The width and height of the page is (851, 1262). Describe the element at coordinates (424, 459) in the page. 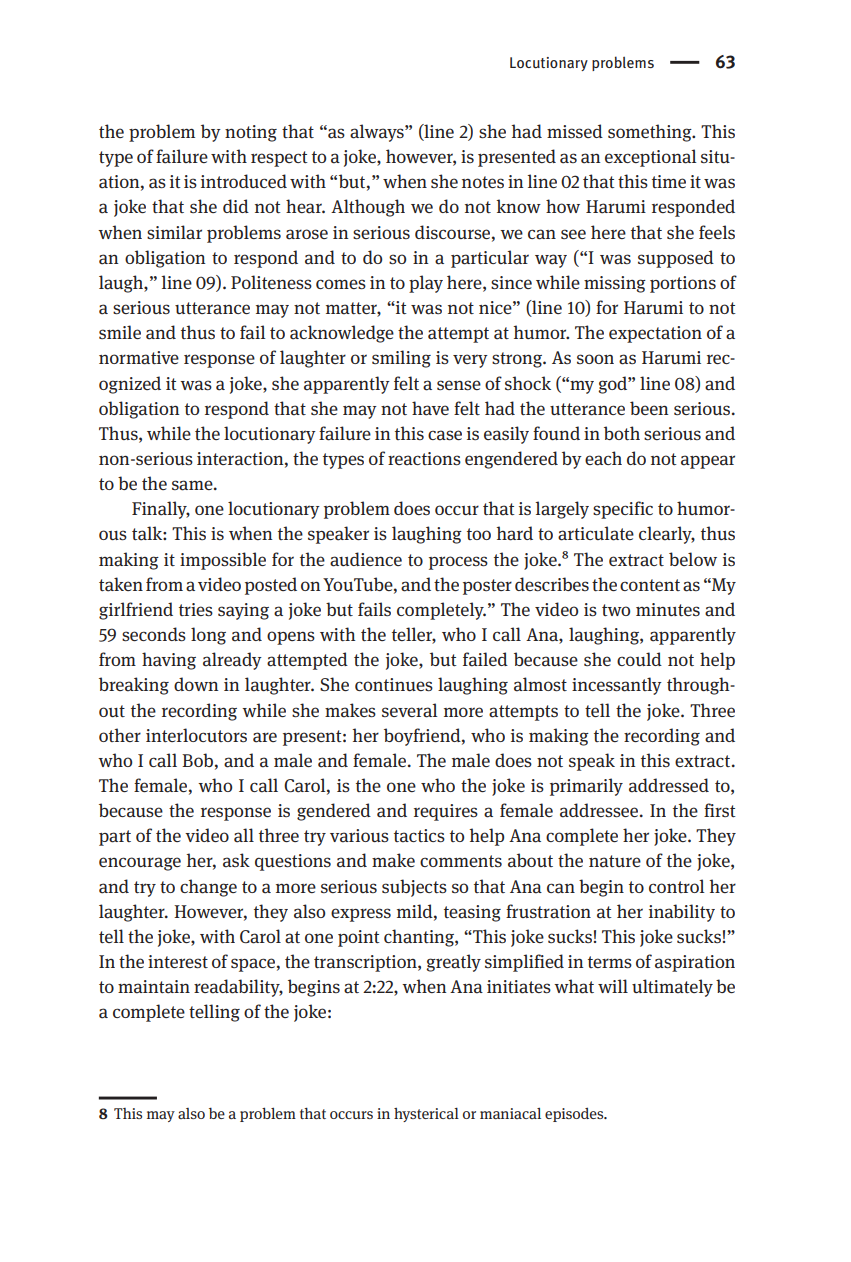

I see `reactions` at that location.
